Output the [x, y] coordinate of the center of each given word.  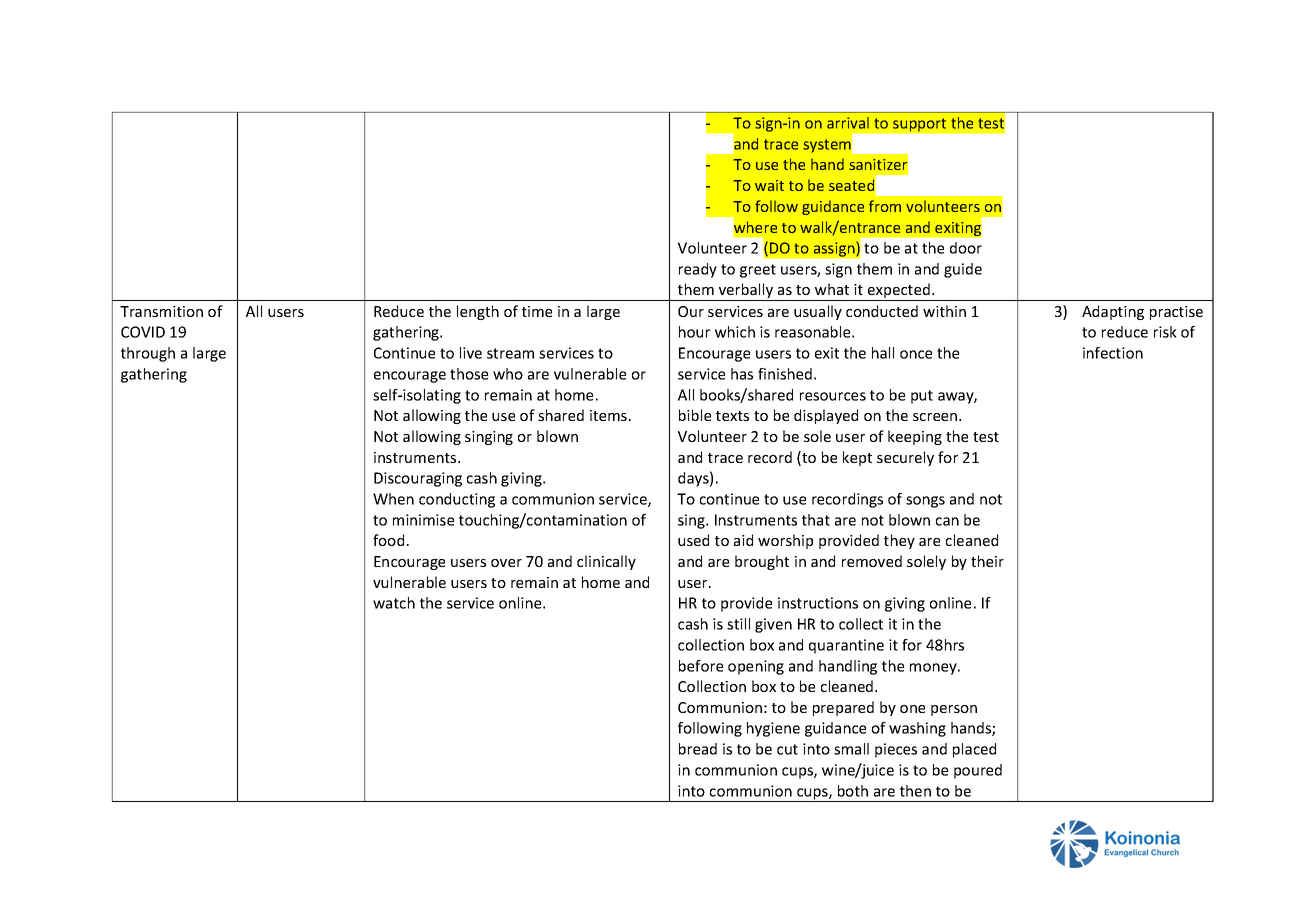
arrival [848, 123]
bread [698, 749]
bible [695, 415]
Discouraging [418, 479]
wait [769, 185]
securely [905, 458]
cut [787, 749]
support [919, 125]
